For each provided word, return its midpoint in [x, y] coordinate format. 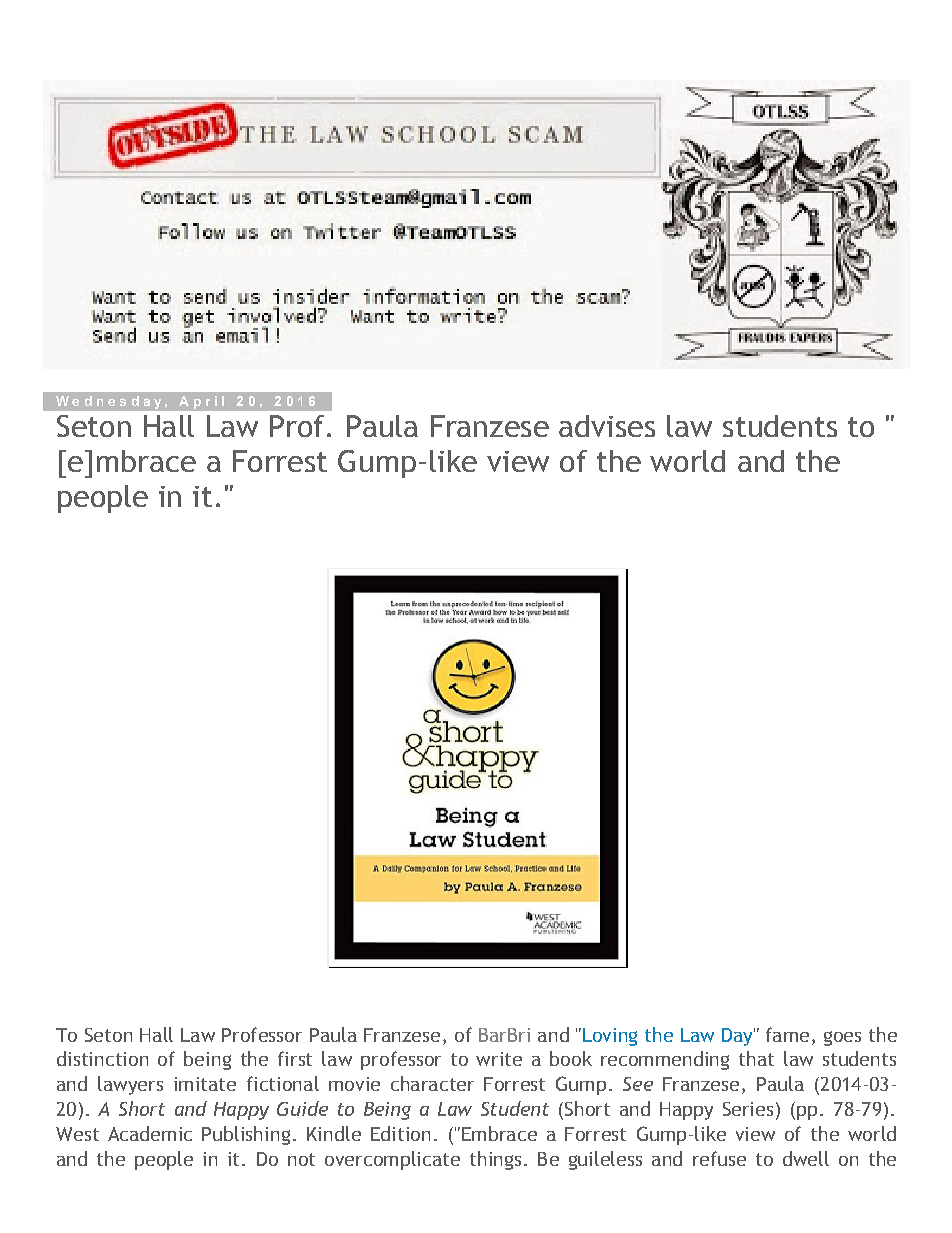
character [432, 1083]
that [756, 1058]
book [571, 1058]
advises [607, 426]
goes [842, 1038]
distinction [102, 1058]
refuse [719, 1158]
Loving [610, 1037]
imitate [205, 1084]
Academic [150, 1133]
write [499, 1059]
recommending [665, 1060]
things [495, 1160]
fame [787, 1034]
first [295, 1058]
